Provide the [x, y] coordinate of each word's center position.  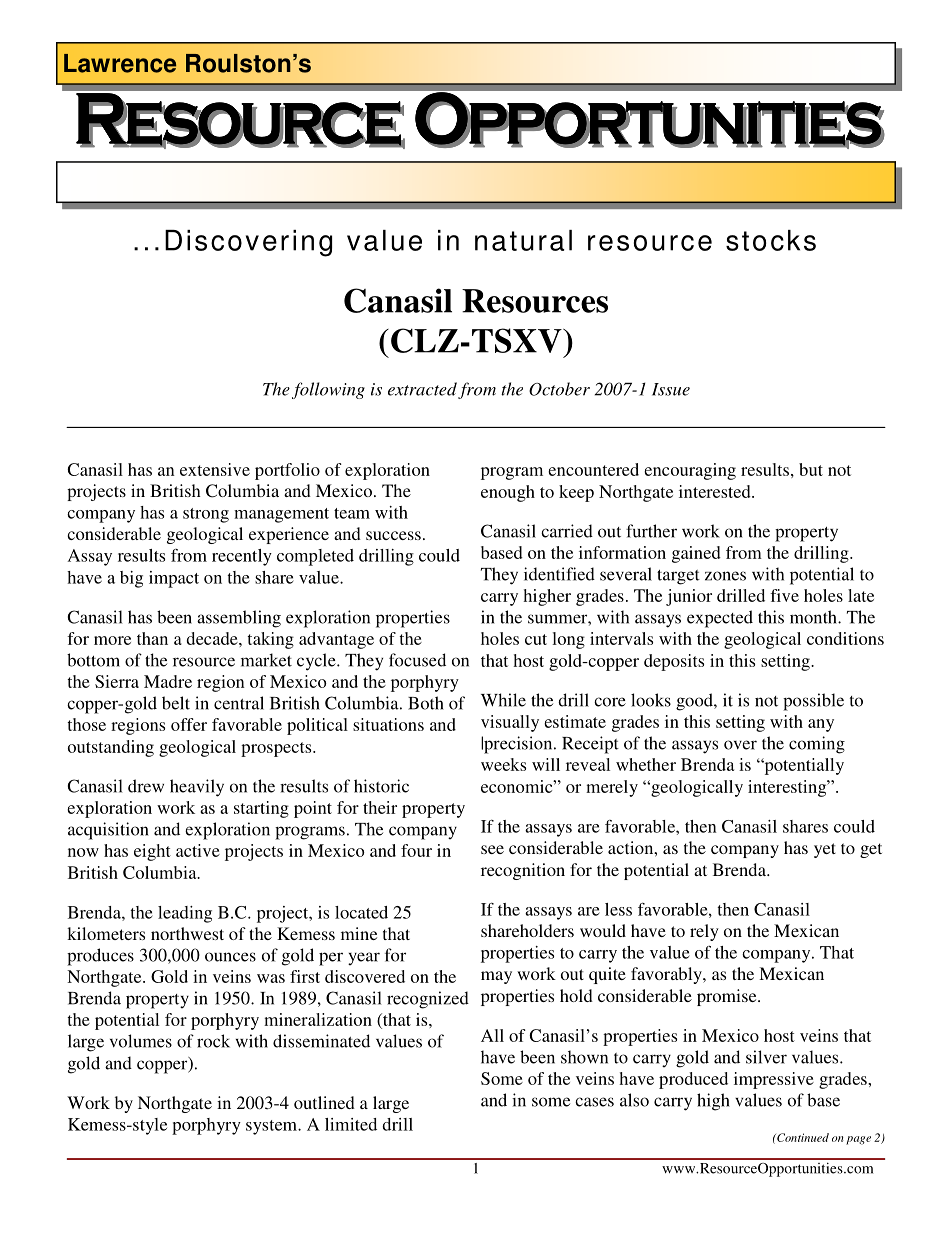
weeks [503, 764]
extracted [422, 389]
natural [523, 240]
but [811, 469]
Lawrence [120, 63]
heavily [197, 788]
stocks [771, 240]
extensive [215, 469]
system [273, 1127]
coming [817, 745]
